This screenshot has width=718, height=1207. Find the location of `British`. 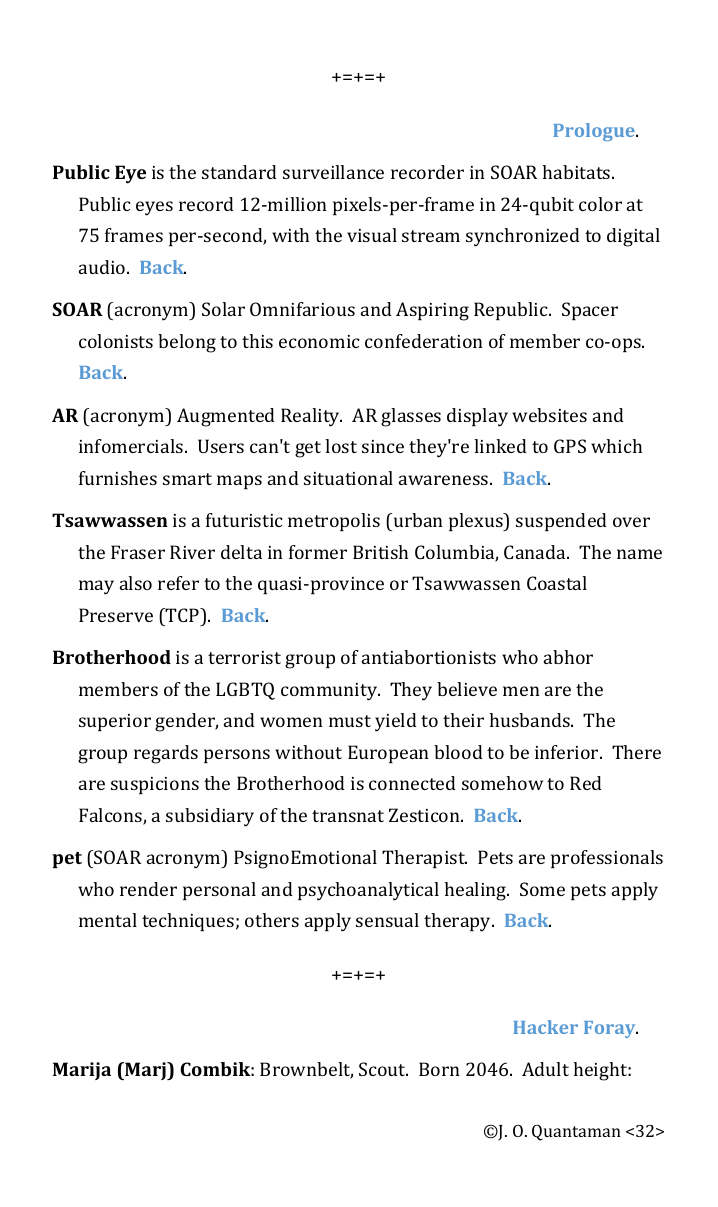

British is located at coordinates (380, 552).
